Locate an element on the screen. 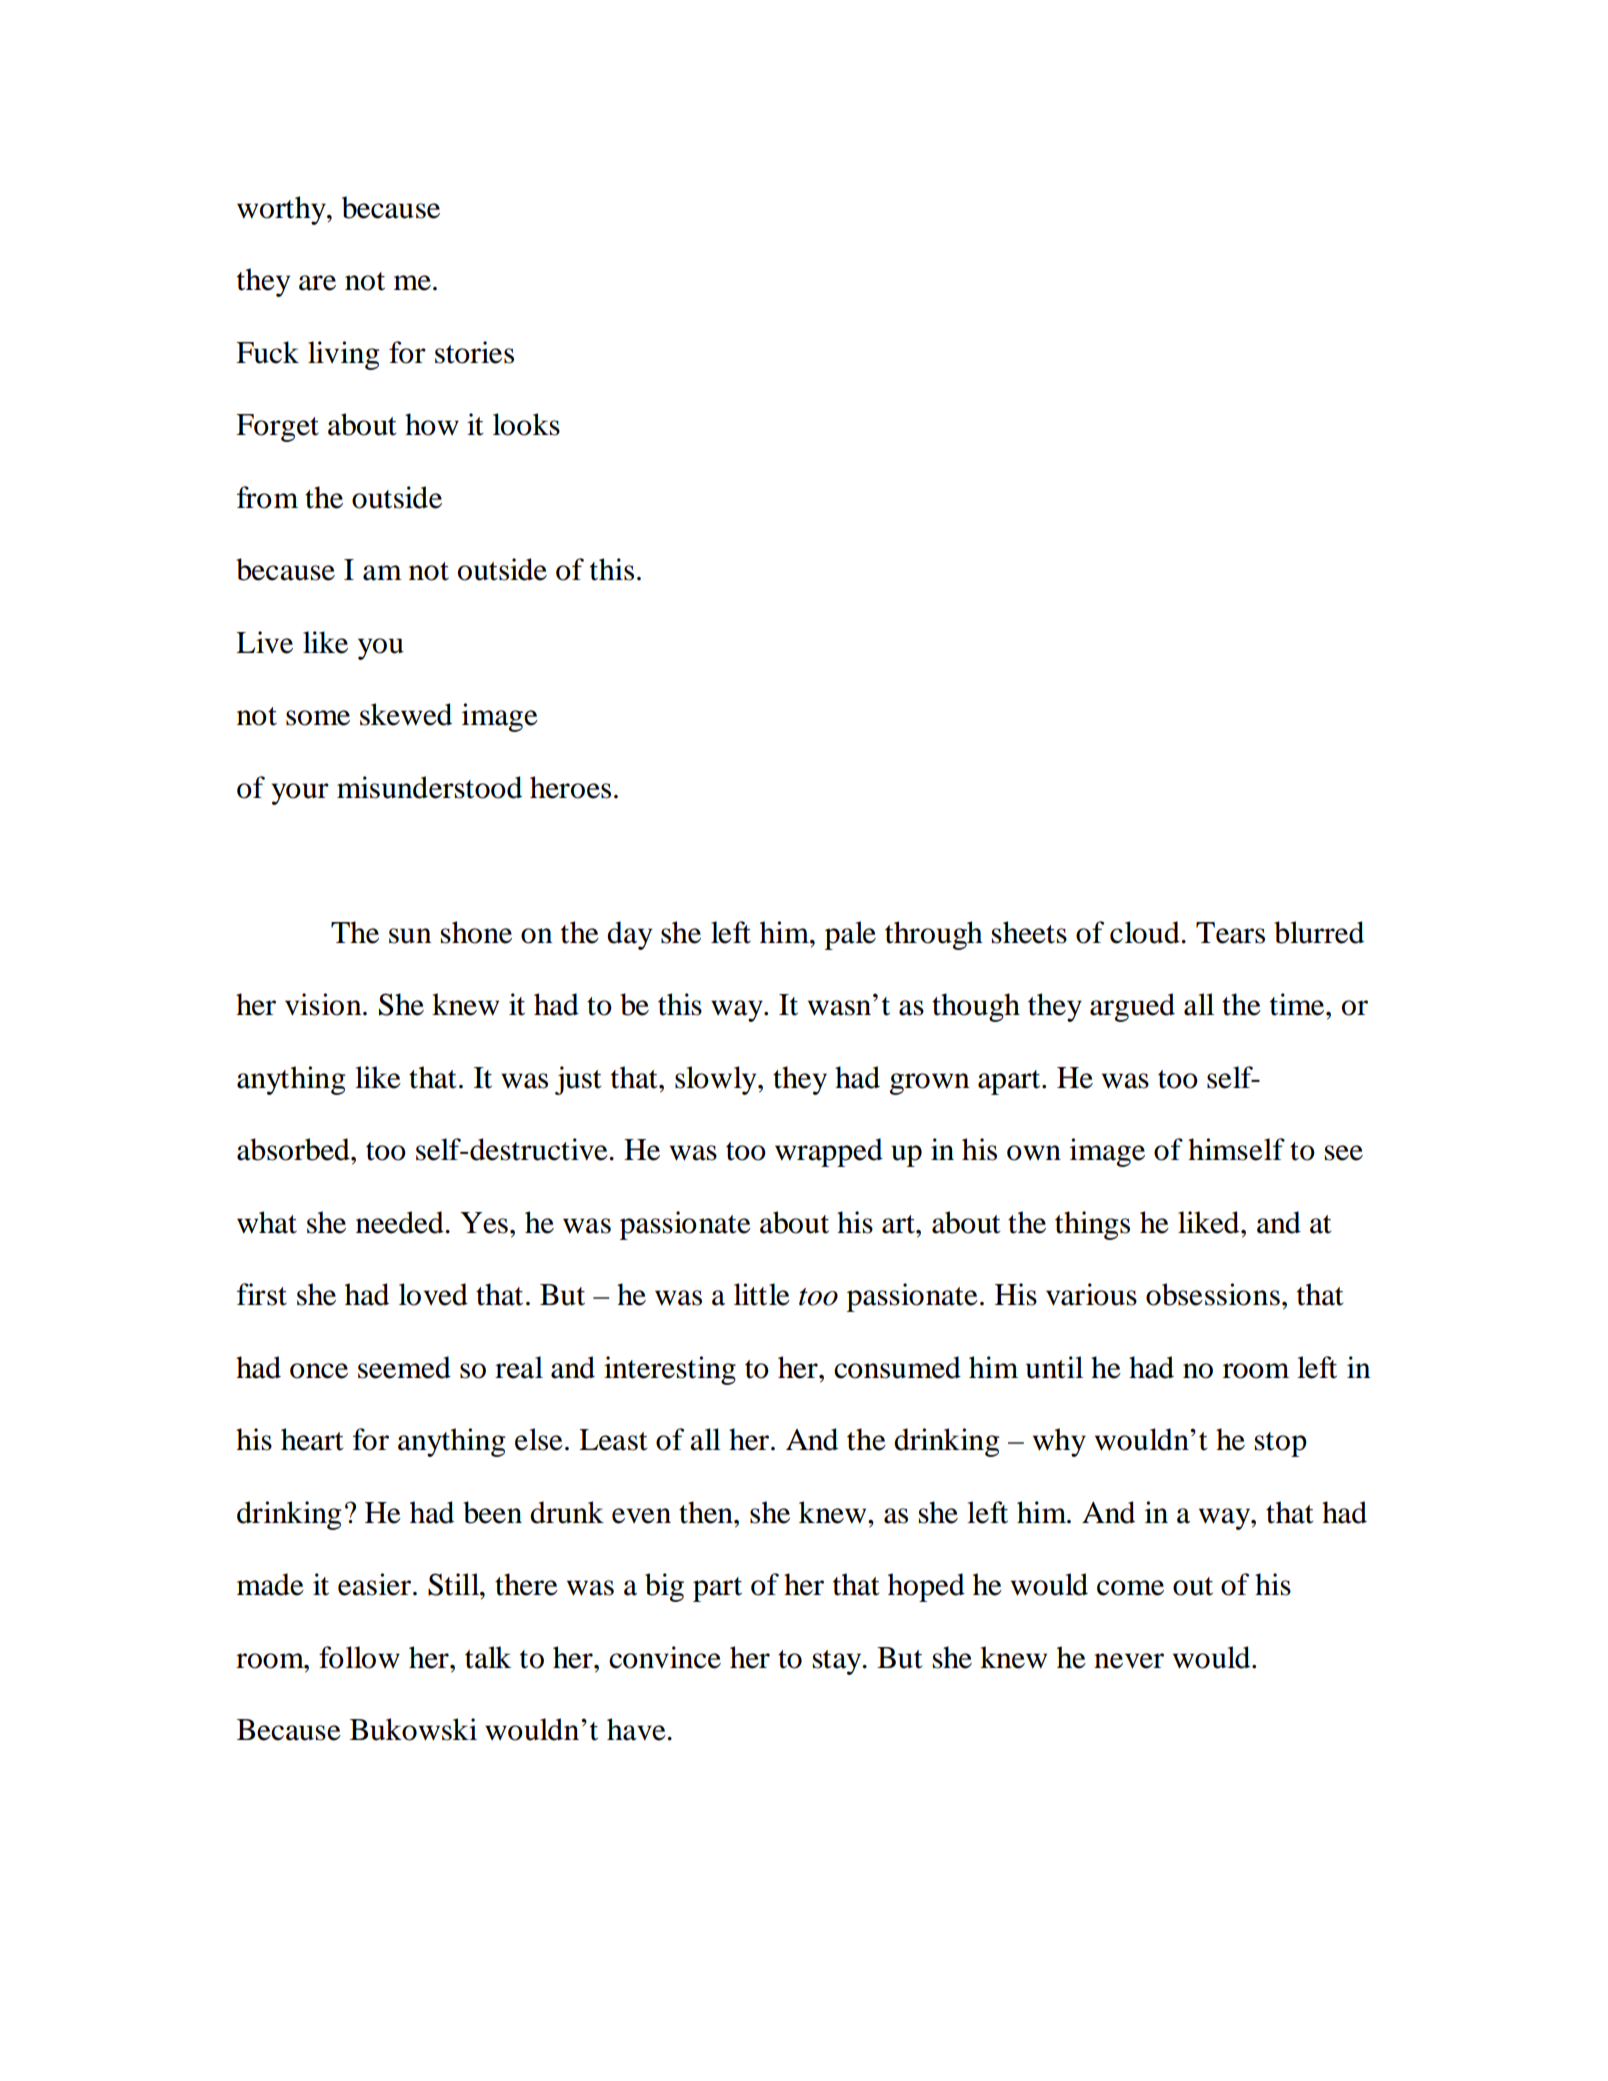 The height and width of the screenshot is (2081, 1608). looks is located at coordinates (526, 424).
